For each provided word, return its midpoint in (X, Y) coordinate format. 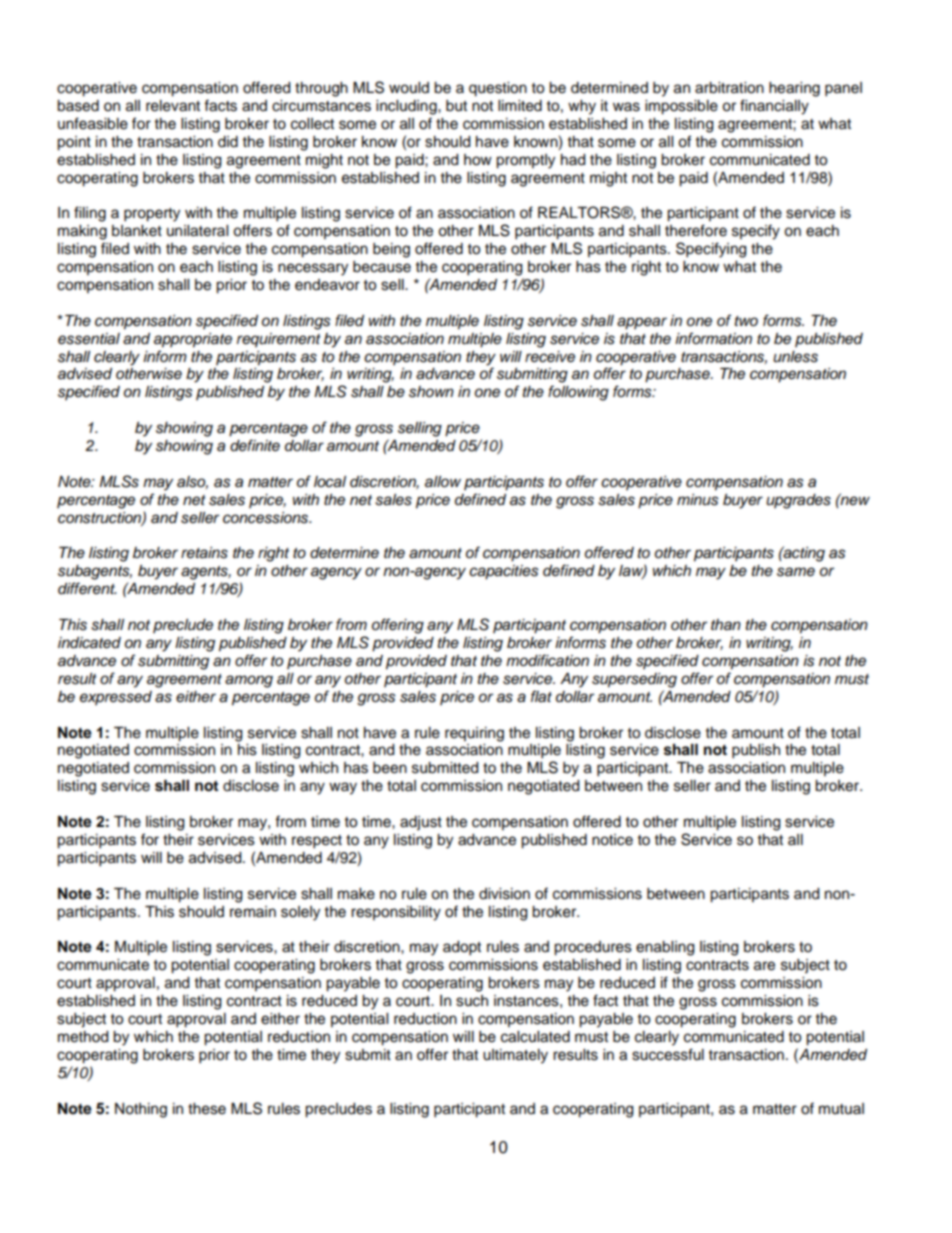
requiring (474, 734)
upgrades (798, 501)
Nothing (141, 1110)
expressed (116, 698)
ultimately (515, 1056)
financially (774, 107)
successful (668, 1054)
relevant (173, 106)
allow (443, 482)
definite (255, 445)
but (456, 106)
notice (612, 840)
